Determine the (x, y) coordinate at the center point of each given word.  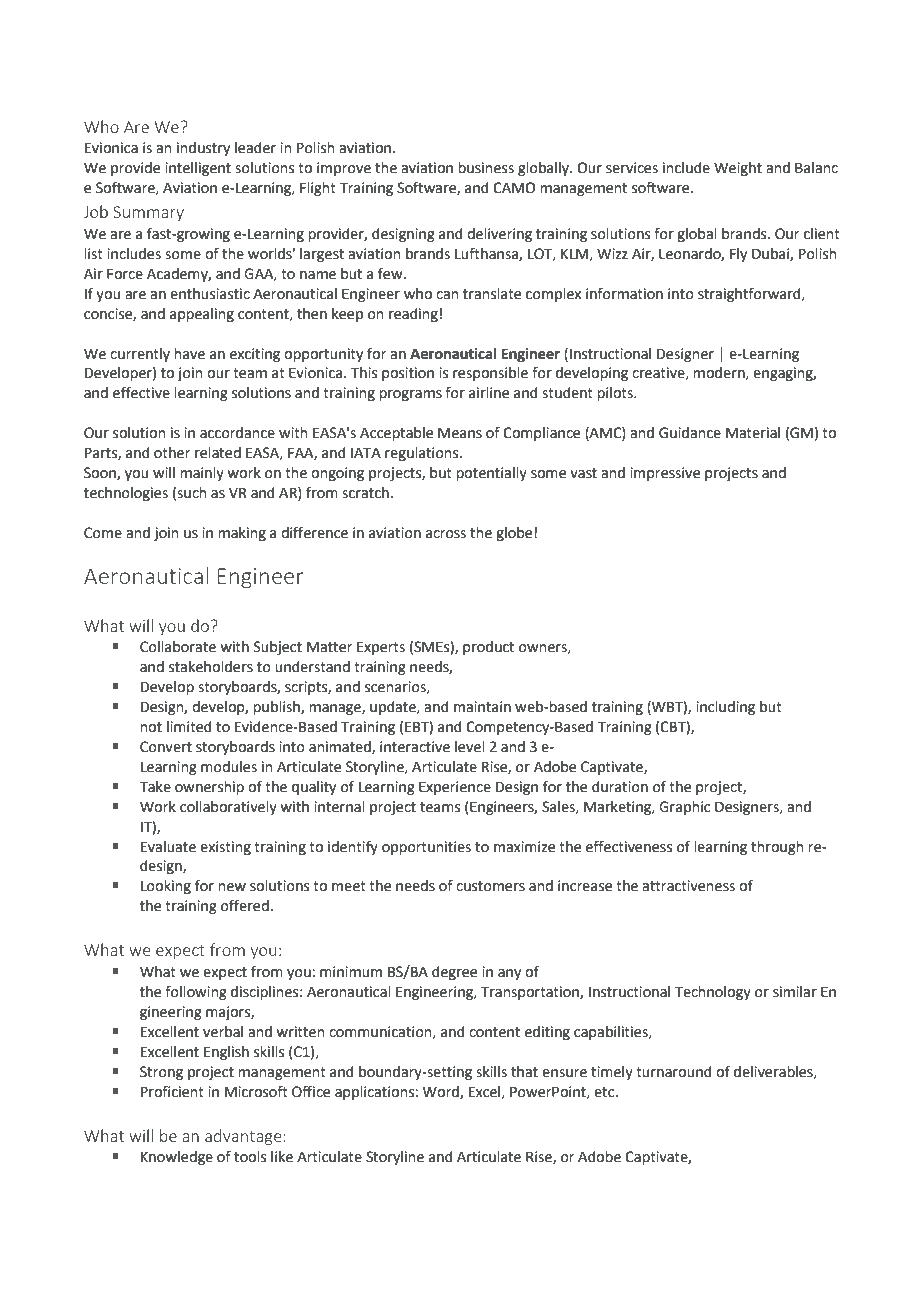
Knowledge (177, 1158)
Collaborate (178, 647)
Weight (738, 169)
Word (442, 1092)
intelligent (198, 169)
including (725, 708)
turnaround (673, 1072)
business (486, 168)
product (488, 648)
